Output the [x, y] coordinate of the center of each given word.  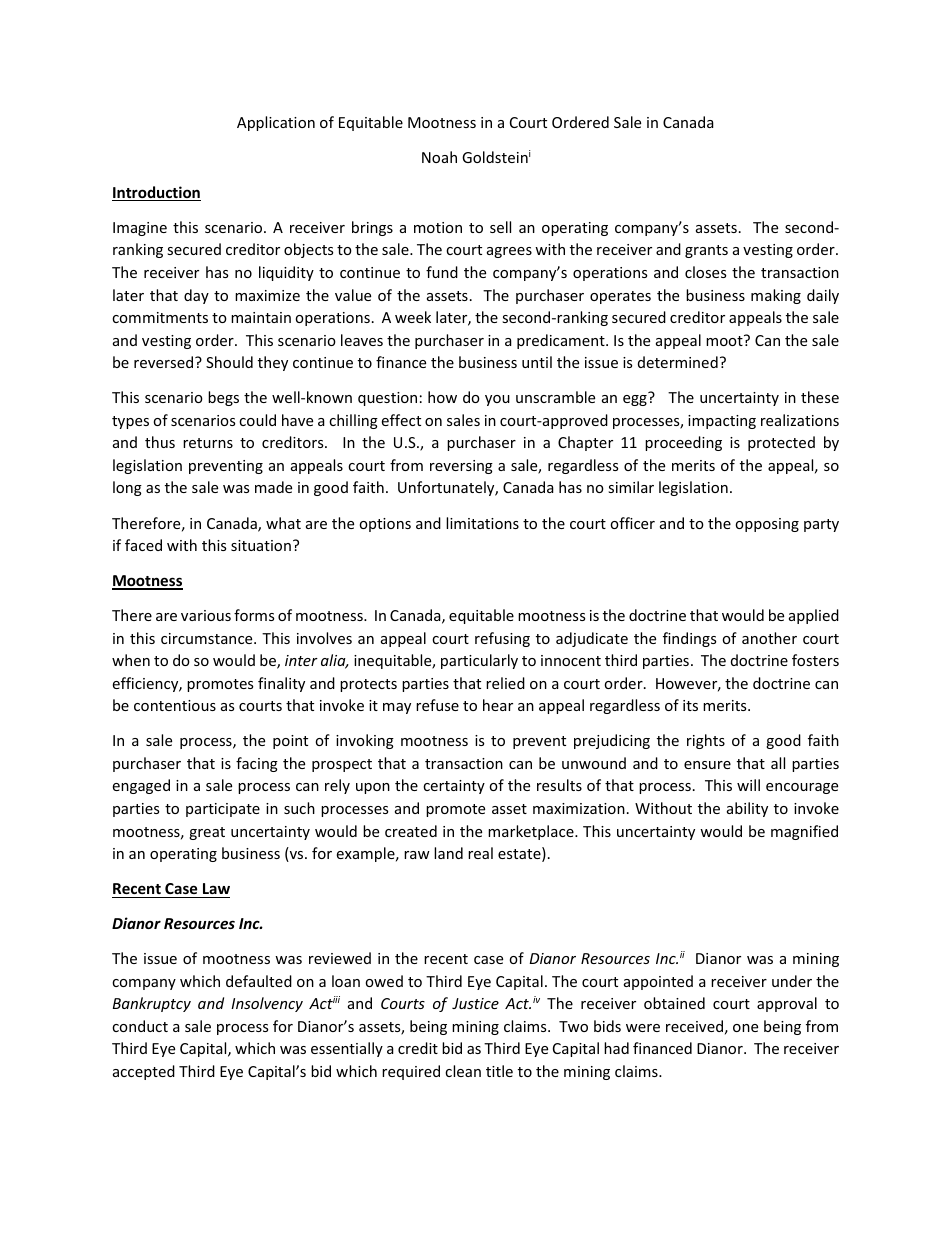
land [448, 853]
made [273, 487]
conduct [140, 1026]
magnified [804, 832]
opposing [767, 525]
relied [505, 683]
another [769, 638]
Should [229, 362]
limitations [482, 523]
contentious [175, 705]
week [413, 317]
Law [216, 888]
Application [276, 123]
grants [706, 251]
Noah [439, 157]
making [776, 296]
